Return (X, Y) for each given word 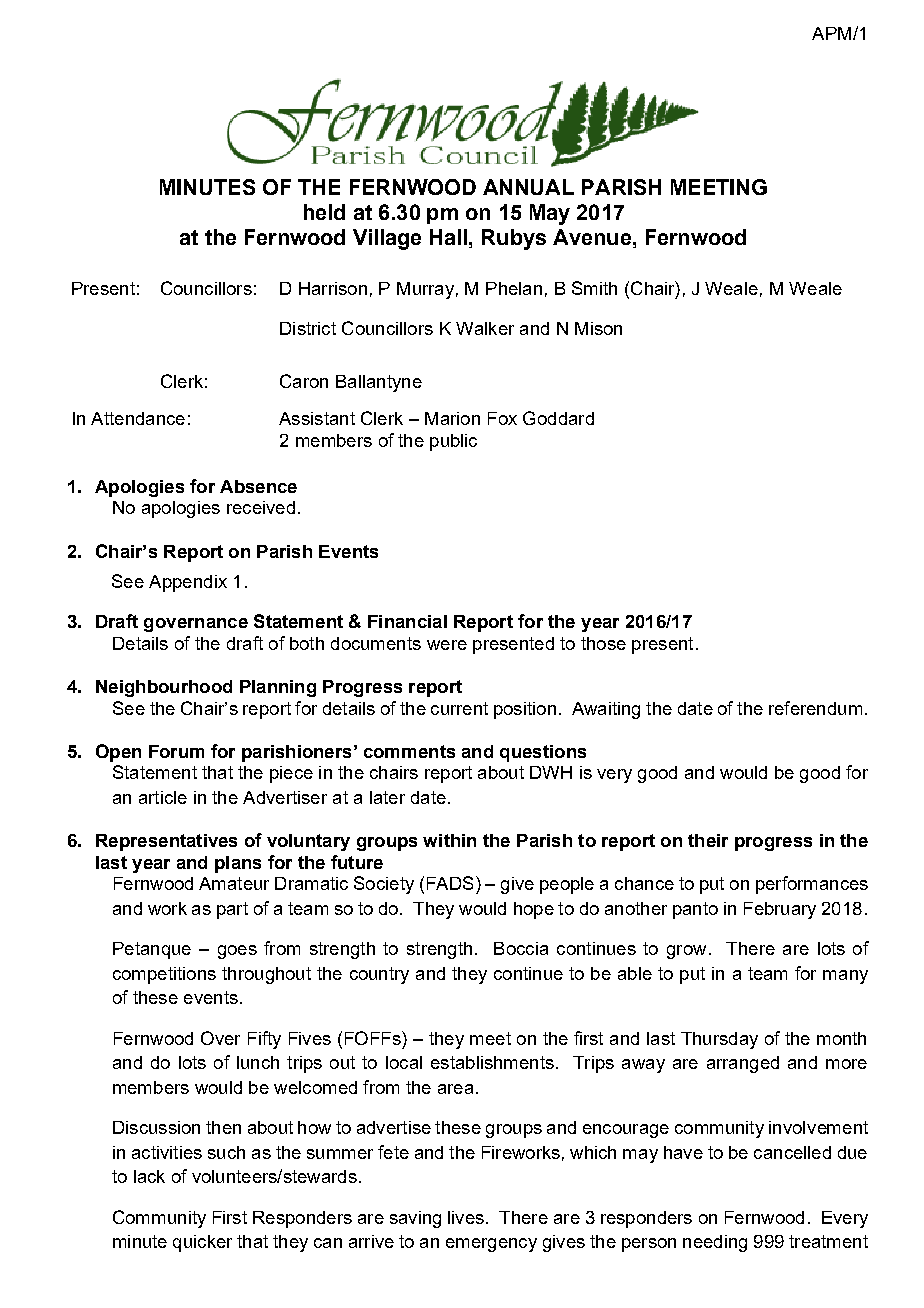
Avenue (592, 237)
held (324, 212)
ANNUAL (528, 187)
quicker (202, 1243)
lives (466, 1217)
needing (715, 1243)
